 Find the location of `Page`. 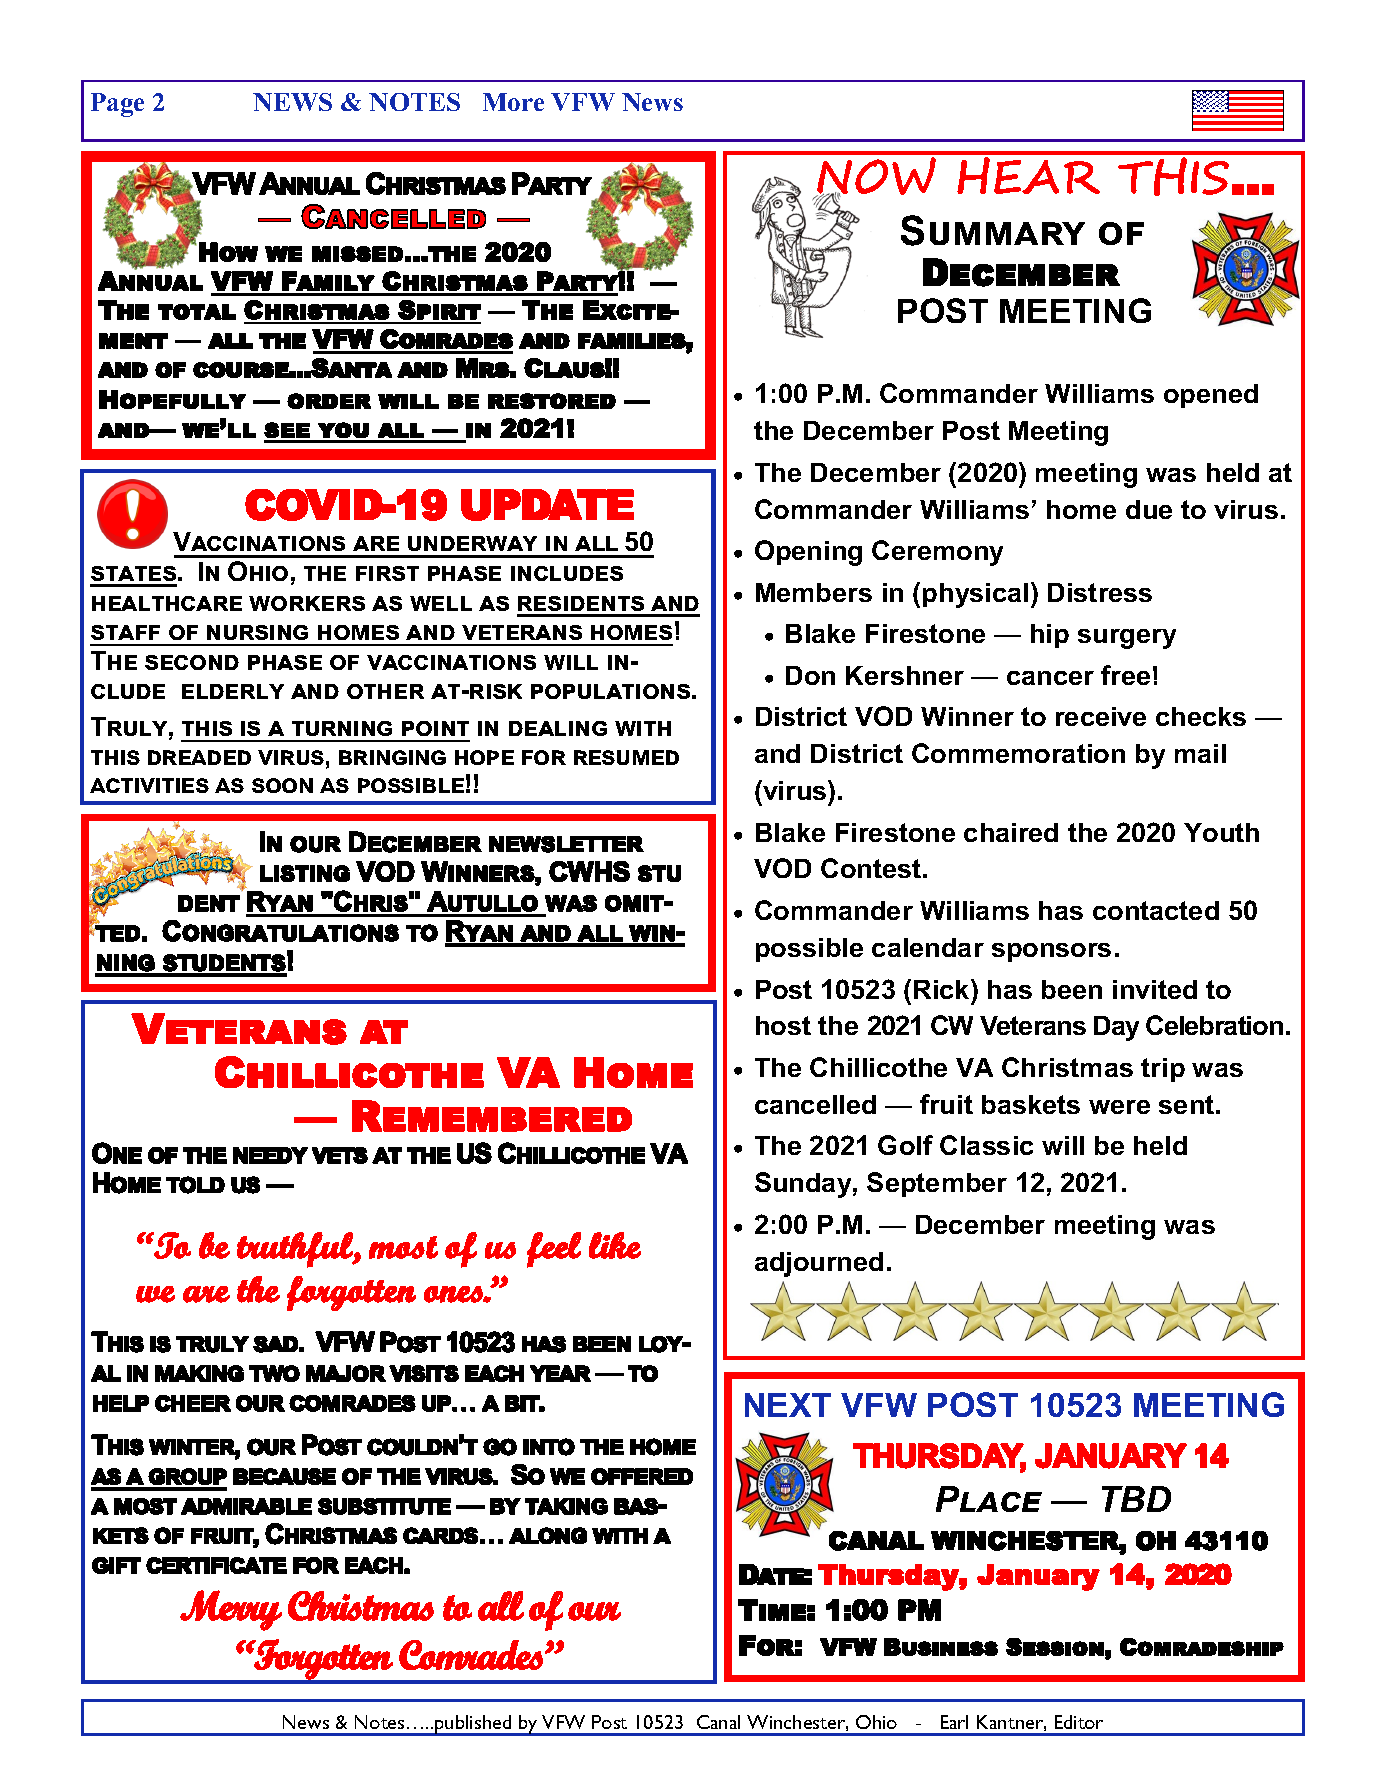

Page is located at coordinates (117, 105).
